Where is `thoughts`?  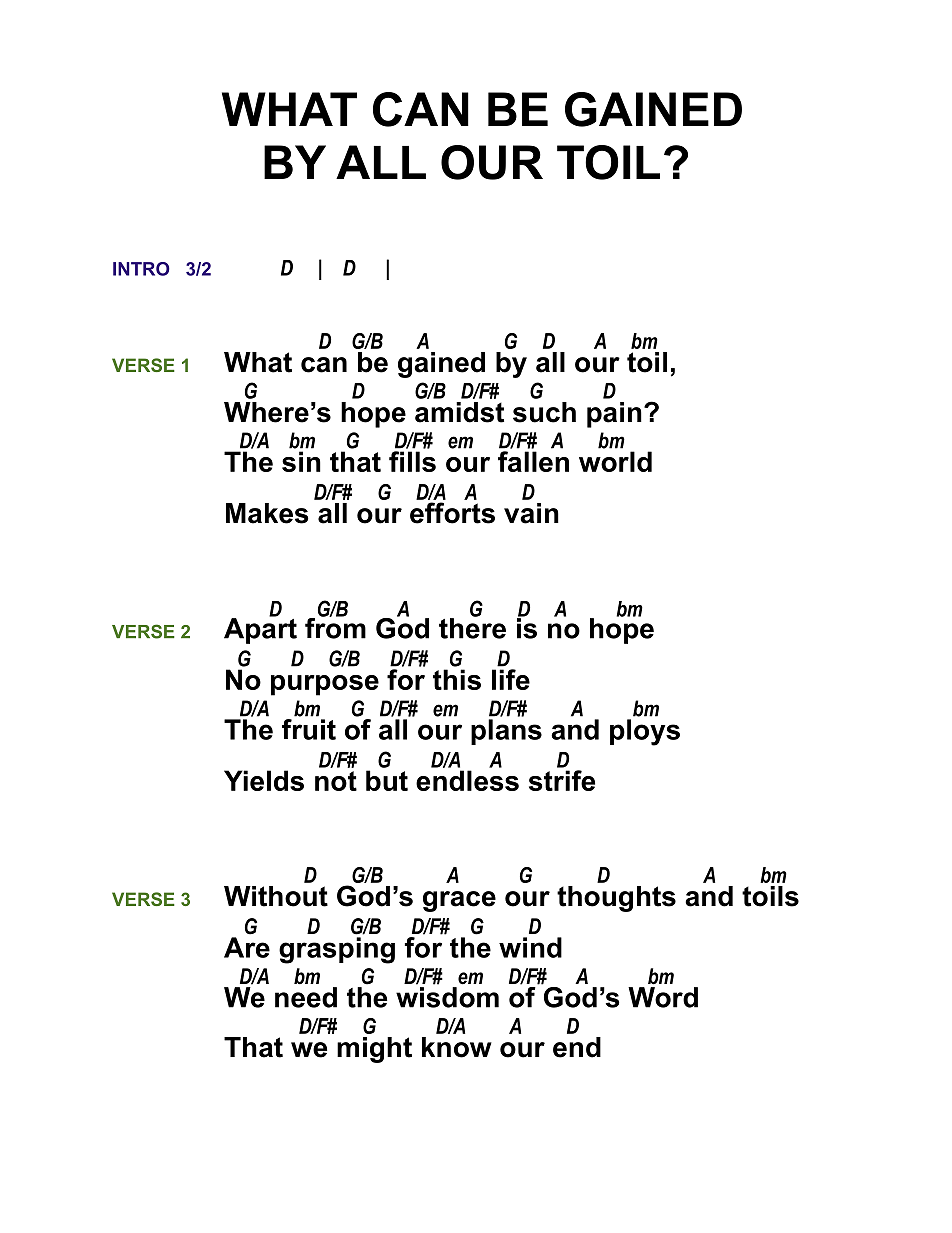
thoughts is located at coordinates (616, 899).
